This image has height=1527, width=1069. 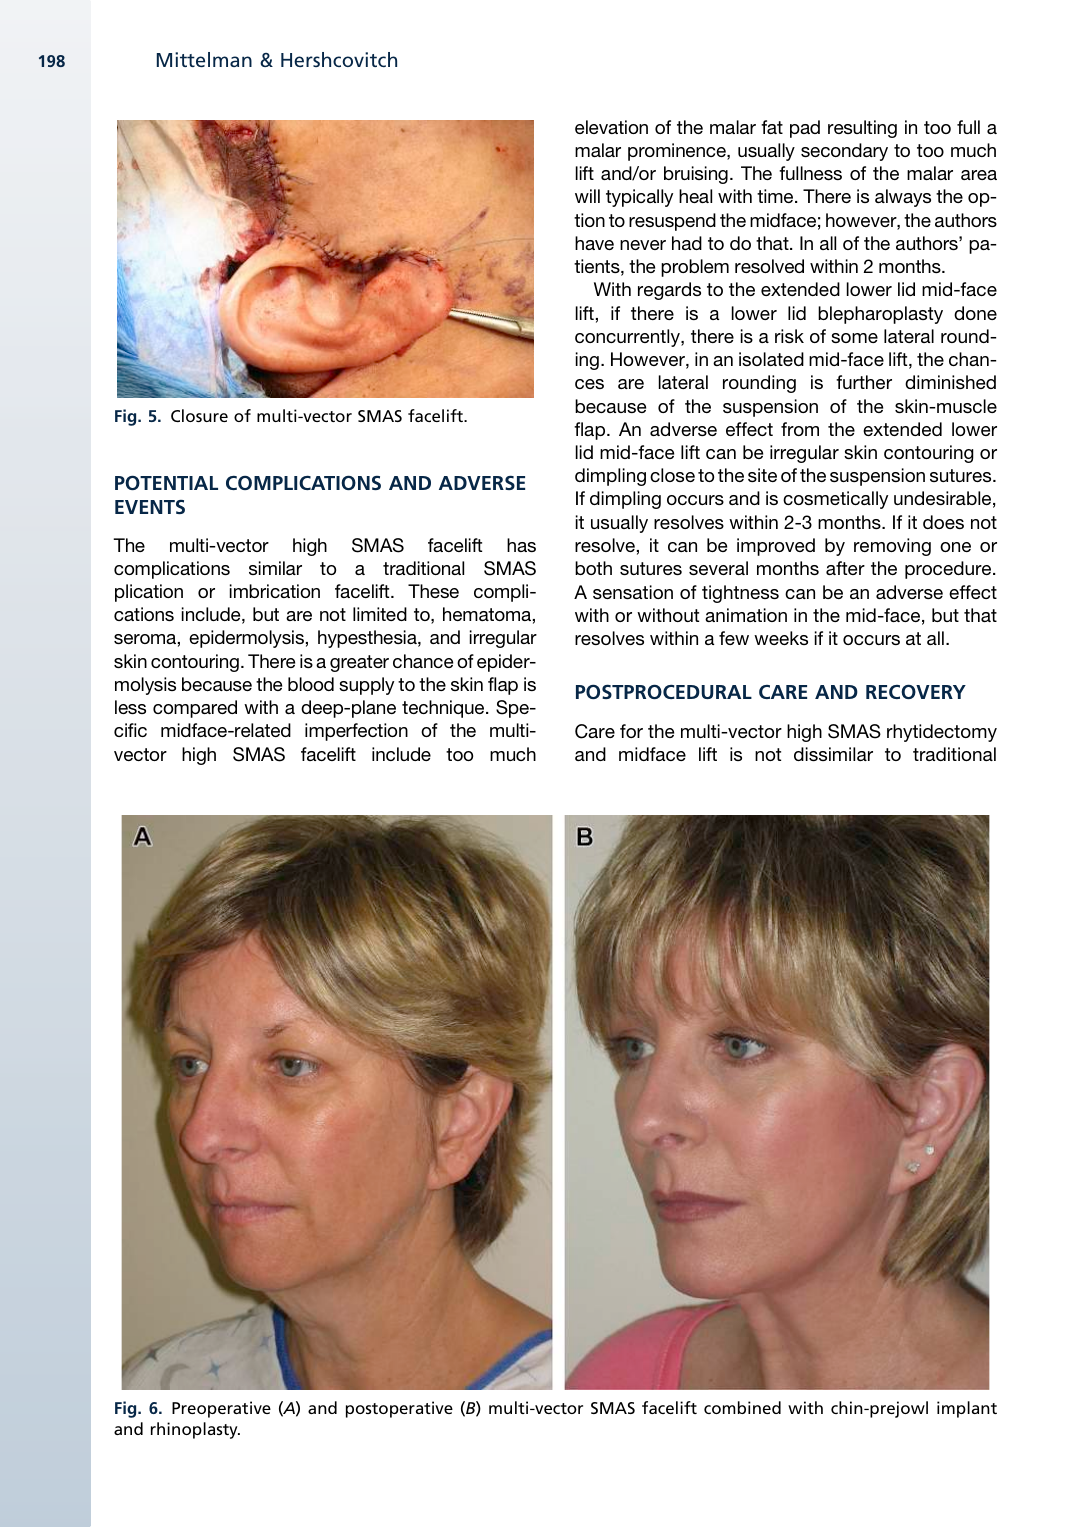 I want to click on for, so click(x=631, y=731).
